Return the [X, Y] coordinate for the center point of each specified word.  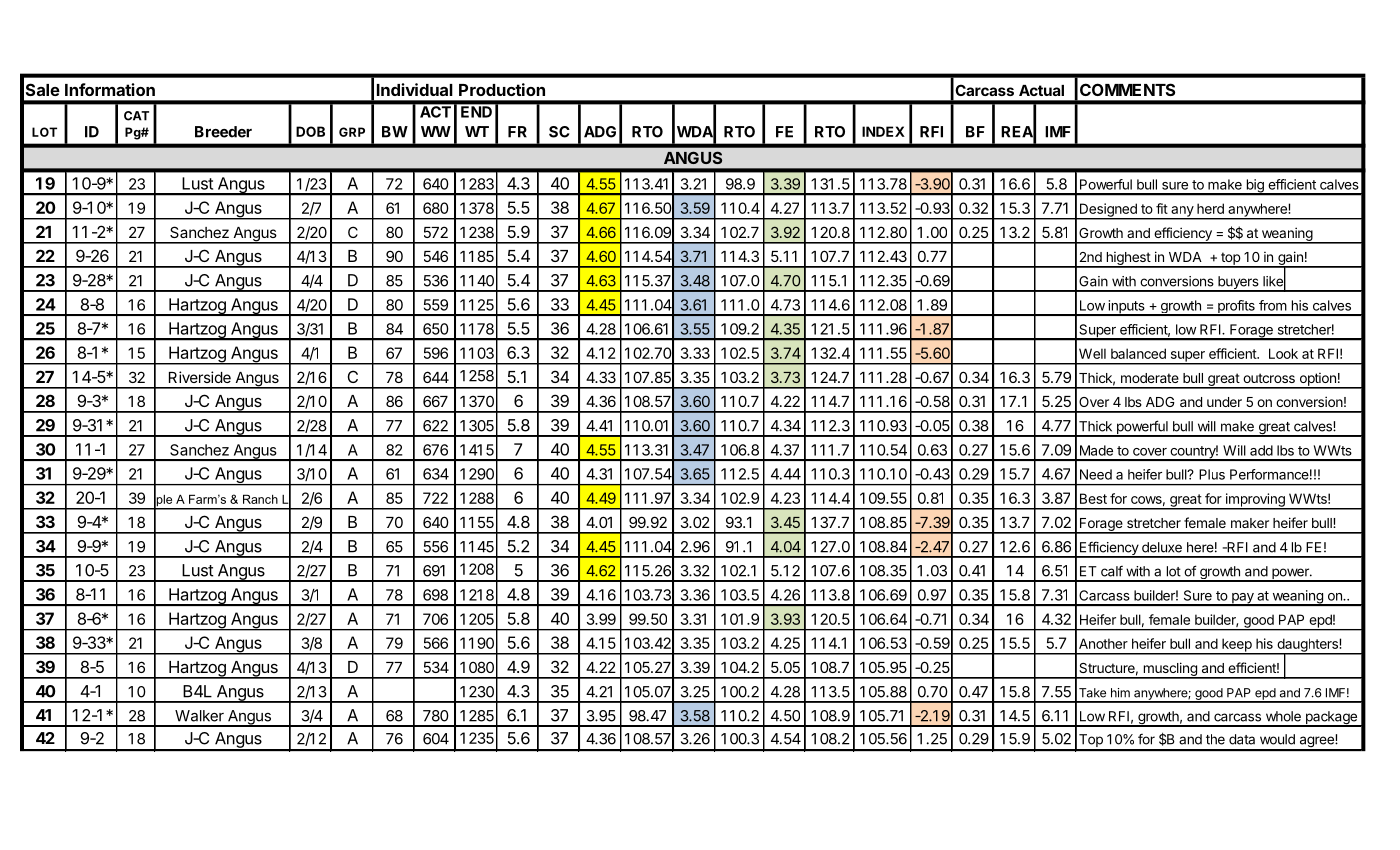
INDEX [883, 131]
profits [1236, 308]
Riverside [200, 377]
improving [1255, 501]
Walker [199, 716]
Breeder [223, 132]
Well [1092, 353]
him [1120, 693]
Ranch [260, 499]
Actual [1041, 90]
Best [1093, 498]
